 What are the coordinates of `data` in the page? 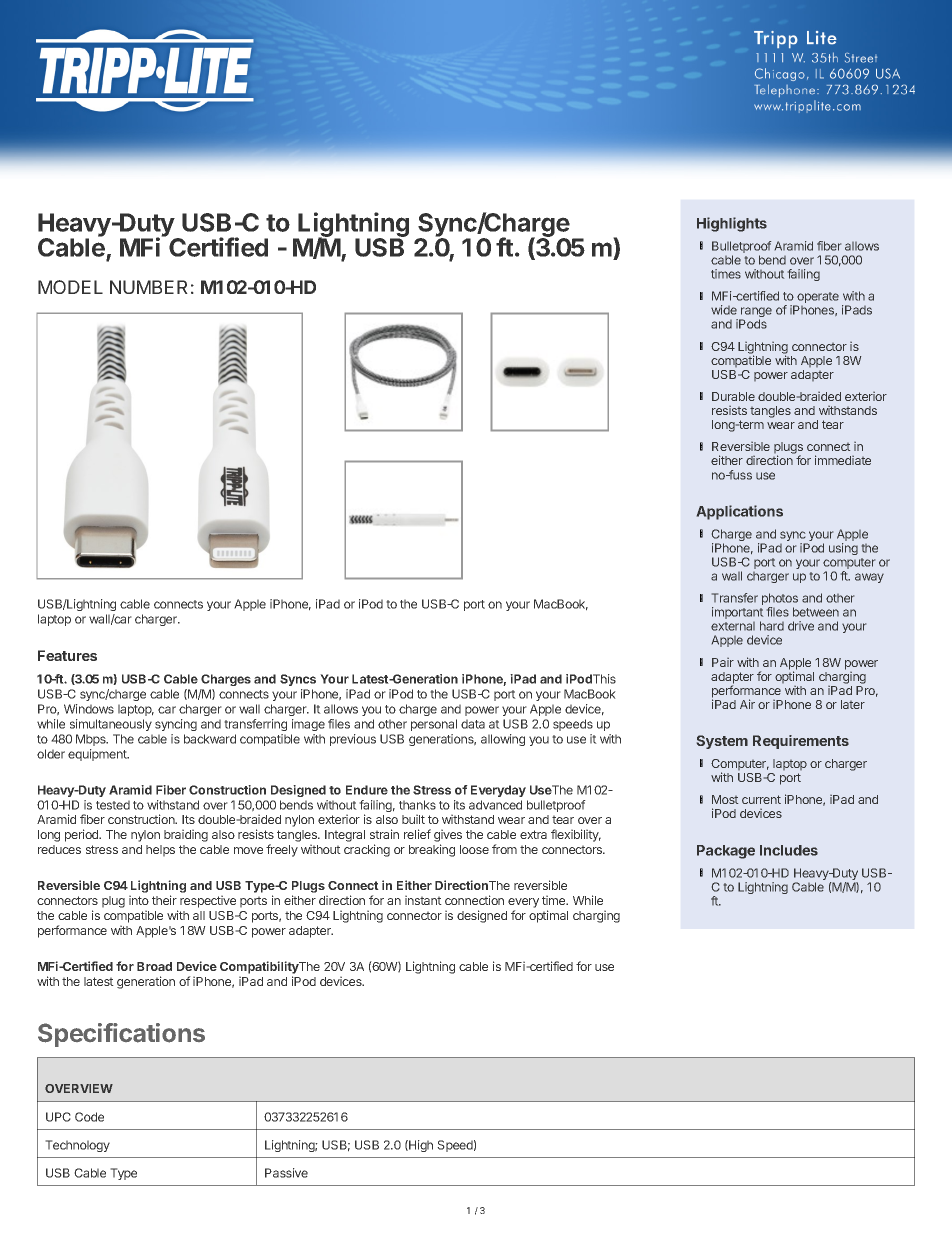 It's located at (473, 724).
